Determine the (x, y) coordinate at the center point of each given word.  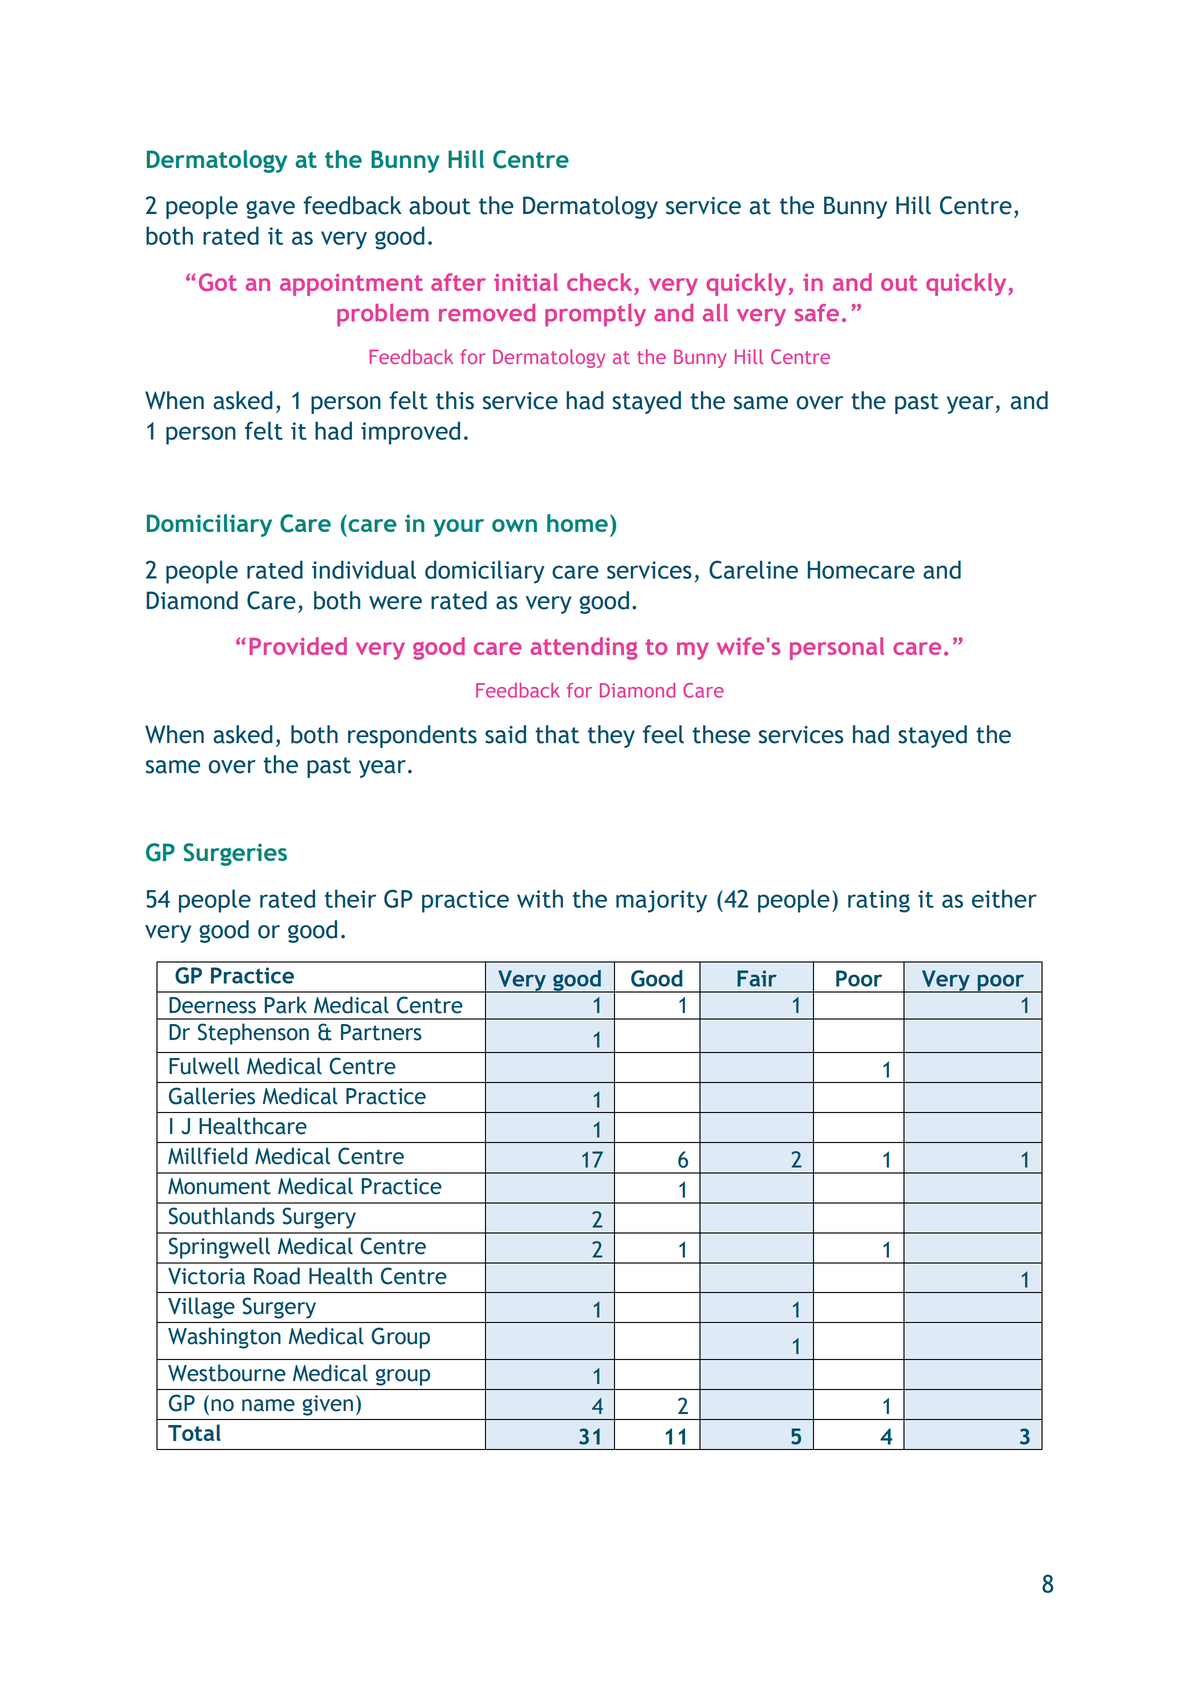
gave (270, 209)
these (721, 734)
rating (879, 901)
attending (583, 648)
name (268, 1405)
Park (286, 1005)
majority (661, 901)
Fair (757, 978)
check (599, 282)
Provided (298, 646)
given (328, 1405)
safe (817, 313)
